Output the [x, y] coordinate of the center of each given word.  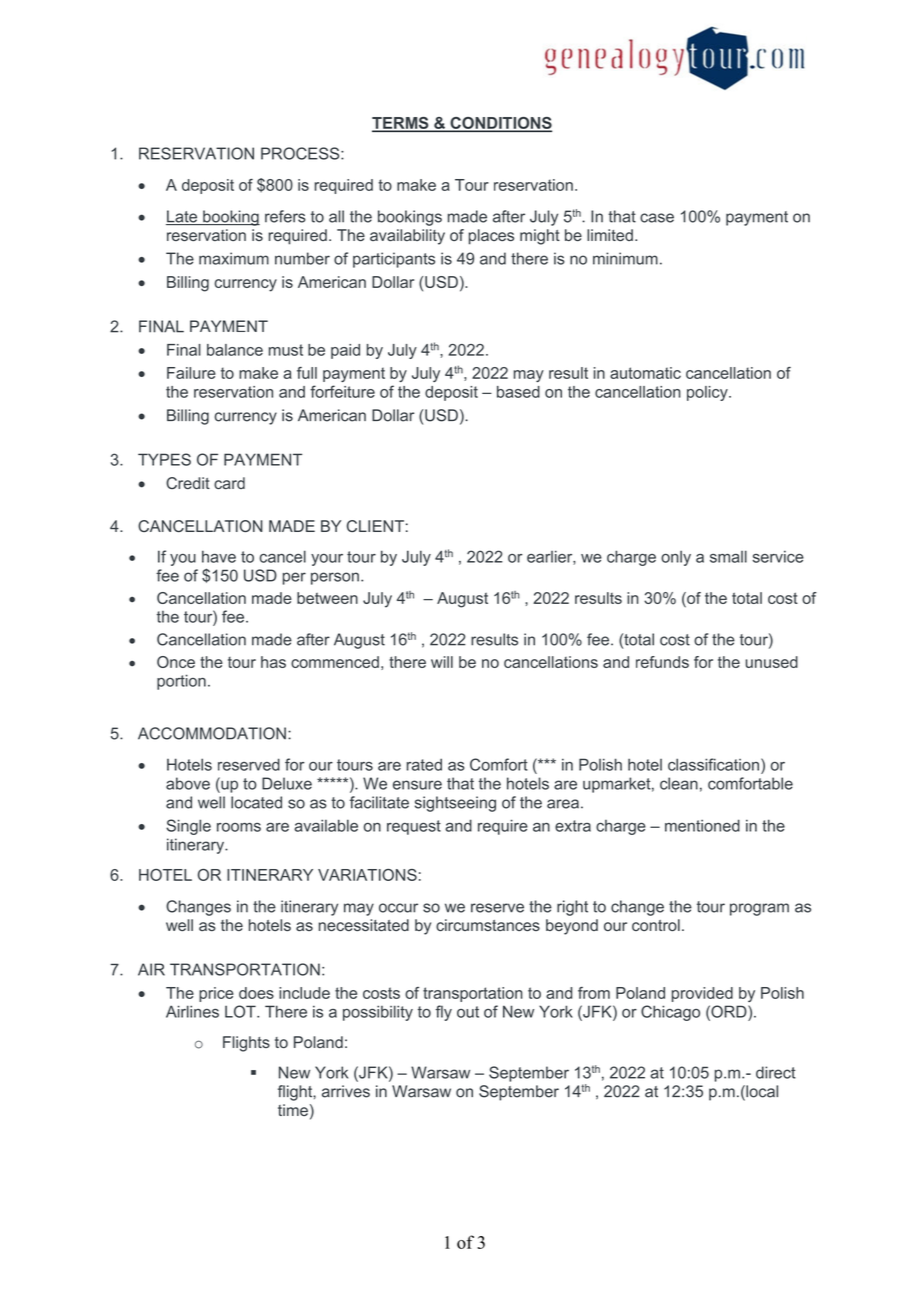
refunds [662, 662]
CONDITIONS [500, 124]
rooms [239, 827]
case [657, 218]
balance [235, 350]
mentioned [702, 825]
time [293, 1110]
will [442, 662]
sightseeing [455, 804]
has [273, 662]
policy [708, 393]
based [518, 392]
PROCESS [301, 153]
